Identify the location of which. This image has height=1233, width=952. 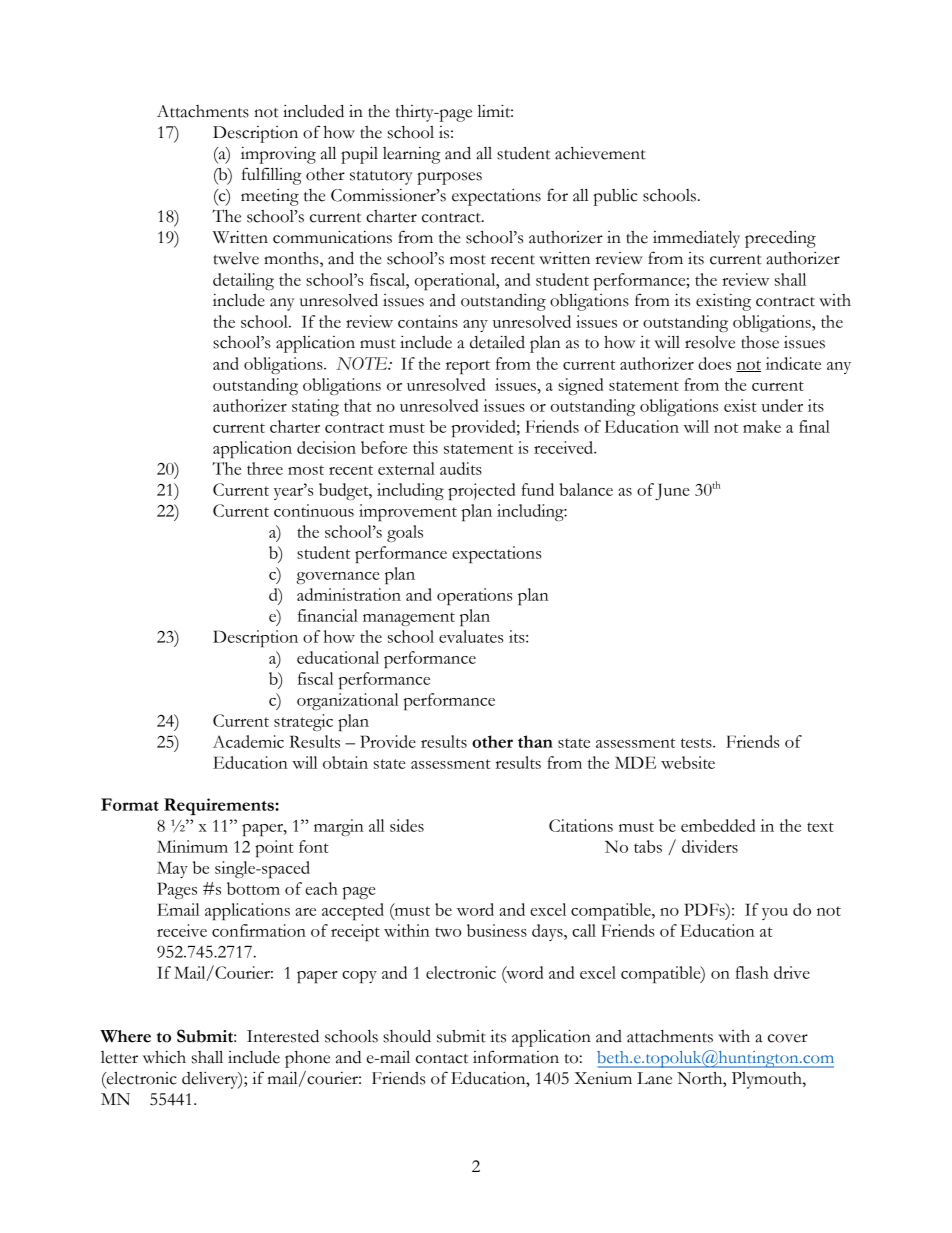
(164, 1057).
